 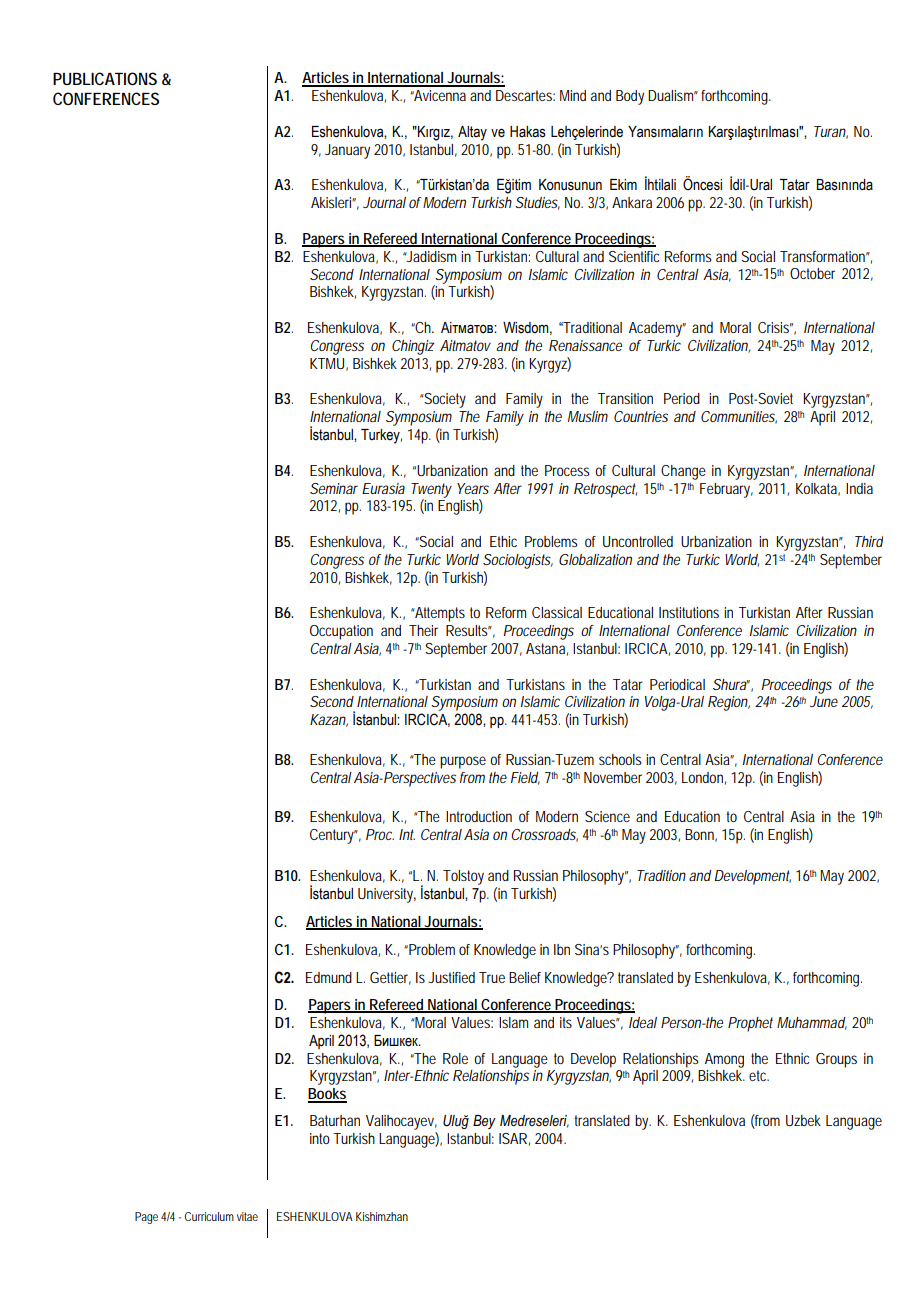 What do you see at coordinates (105, 78) in the page?
I see `PUBLICATIONS` at bounding box center [105, 78].
